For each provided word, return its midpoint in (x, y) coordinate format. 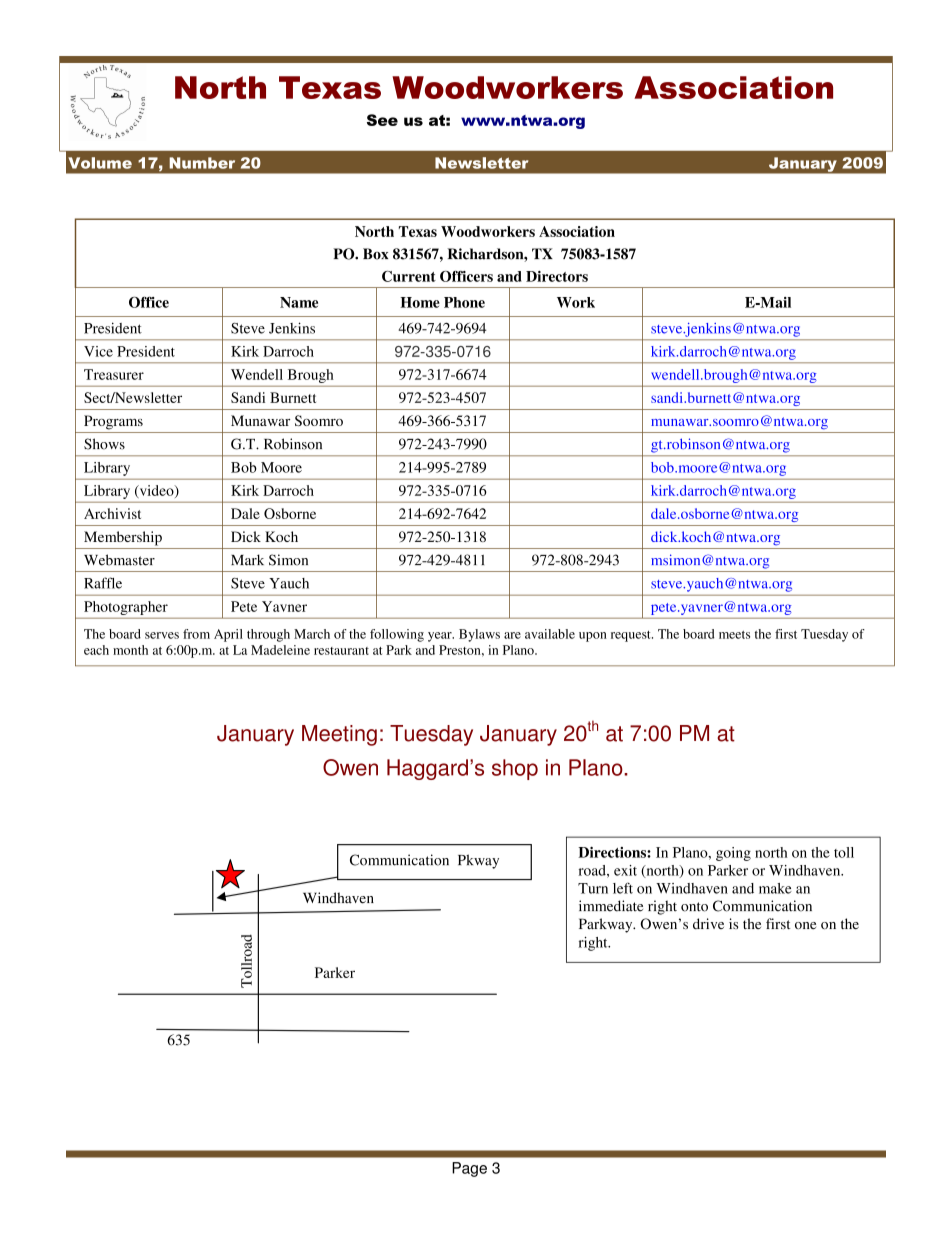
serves (162, 635)
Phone (464, 302)
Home (420, 302)
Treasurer (114, 374)
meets (734, 635)
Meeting (339, 735)
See (382, 120)
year (441, 637)
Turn (593, 888)
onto (694, 907)
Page (469, 1169)
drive (708, 923)
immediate (611, 906)
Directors (557, 276)
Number (202, 163)
